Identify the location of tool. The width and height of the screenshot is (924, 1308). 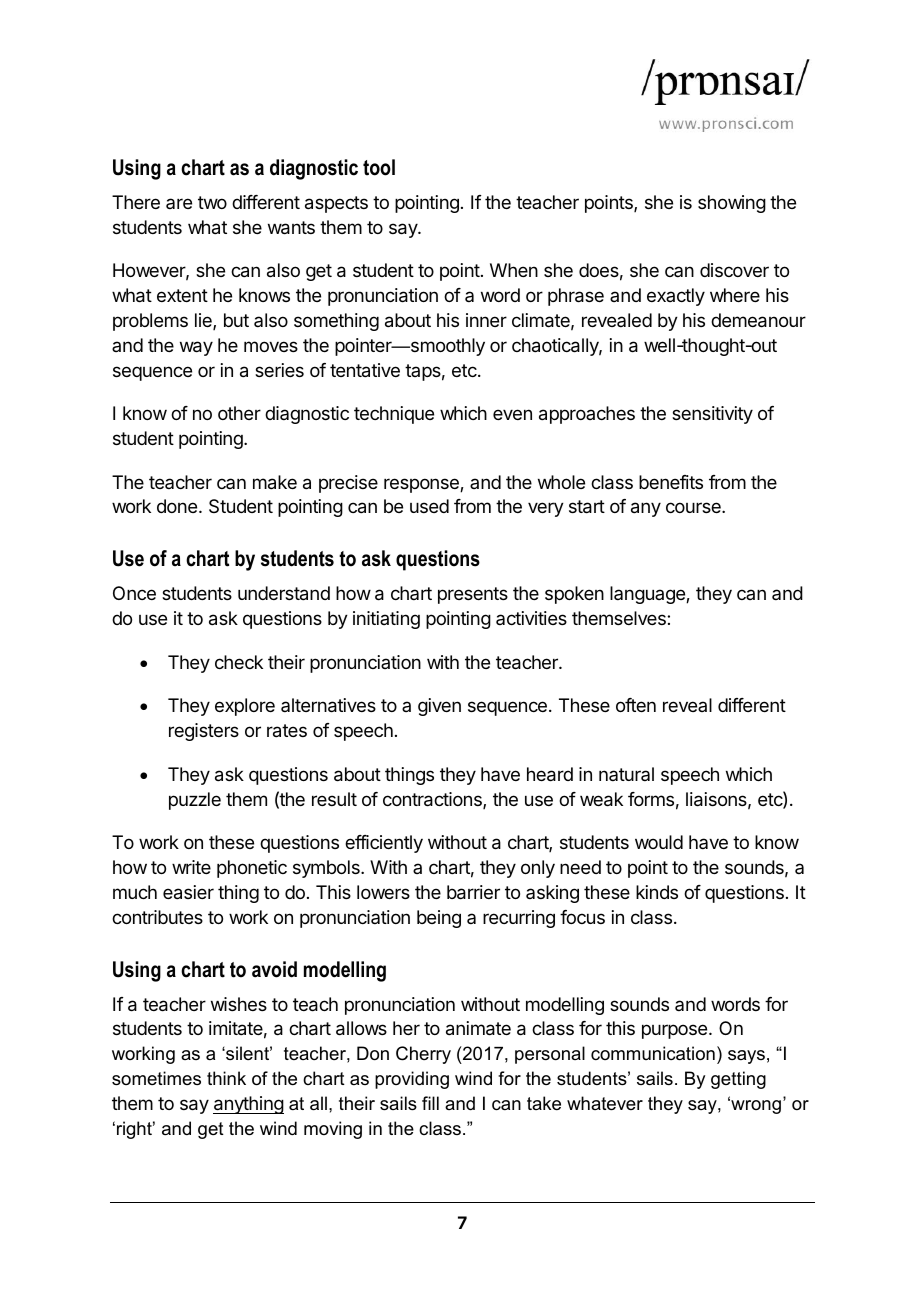
(379, 167).
